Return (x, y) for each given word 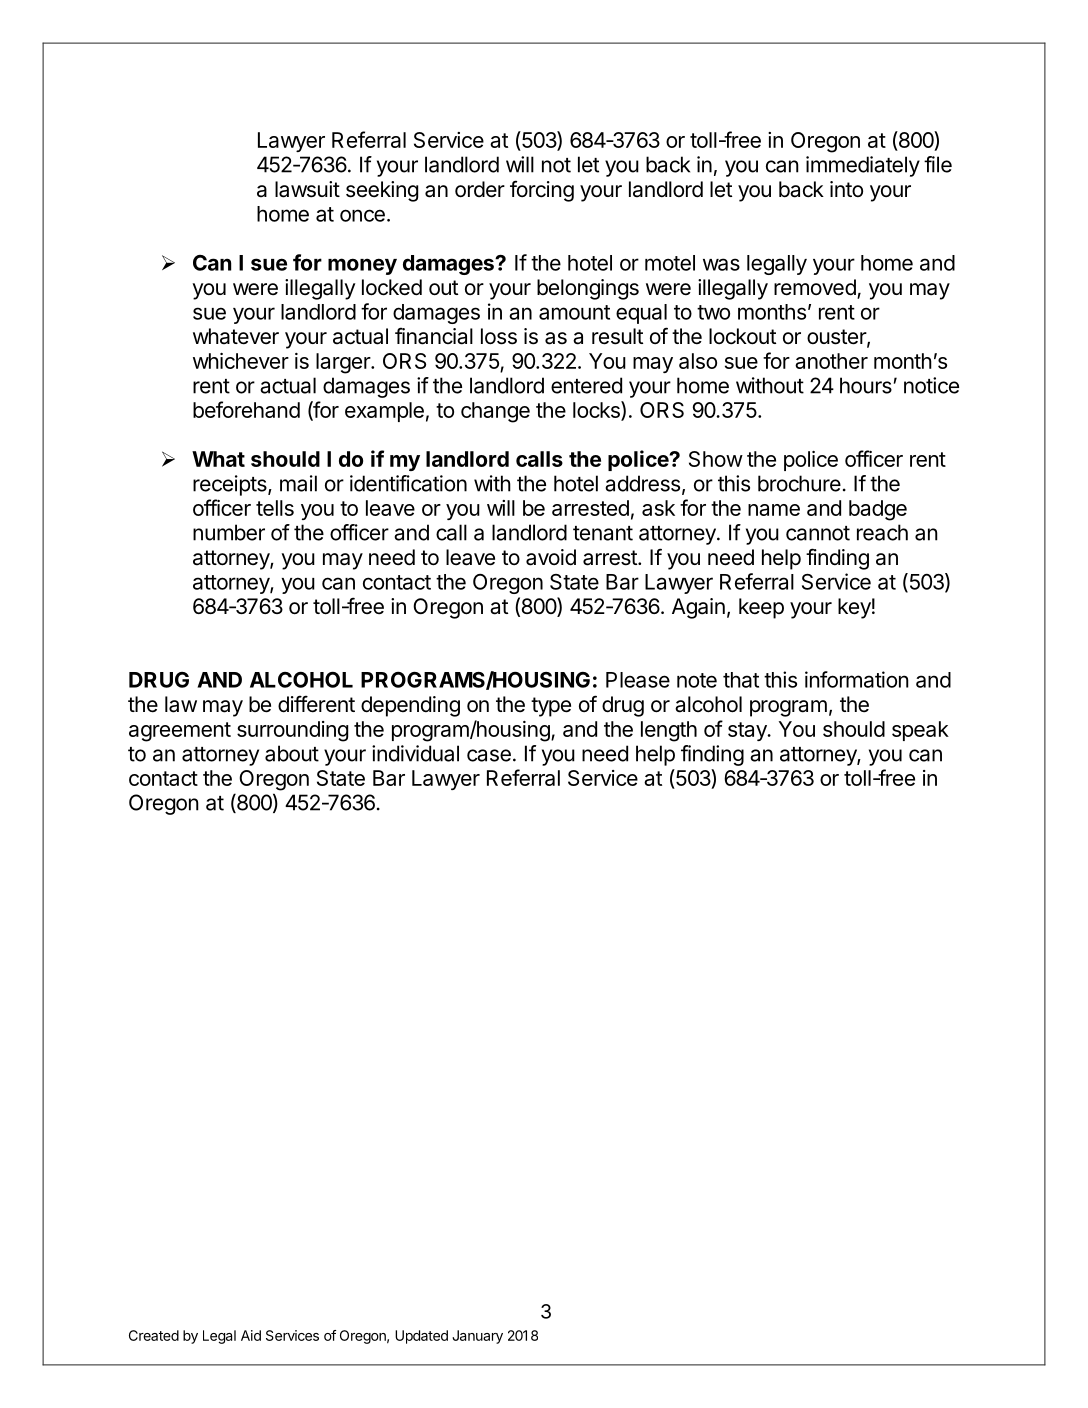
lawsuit (307, 189)
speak (920, 731)
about (292, 753)
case (489, 755)
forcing (542, 191)
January (477, 1337)
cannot (818, 533)
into (846, 189)
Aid (251, 1335)
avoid (551, 557)
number (229, 532)
